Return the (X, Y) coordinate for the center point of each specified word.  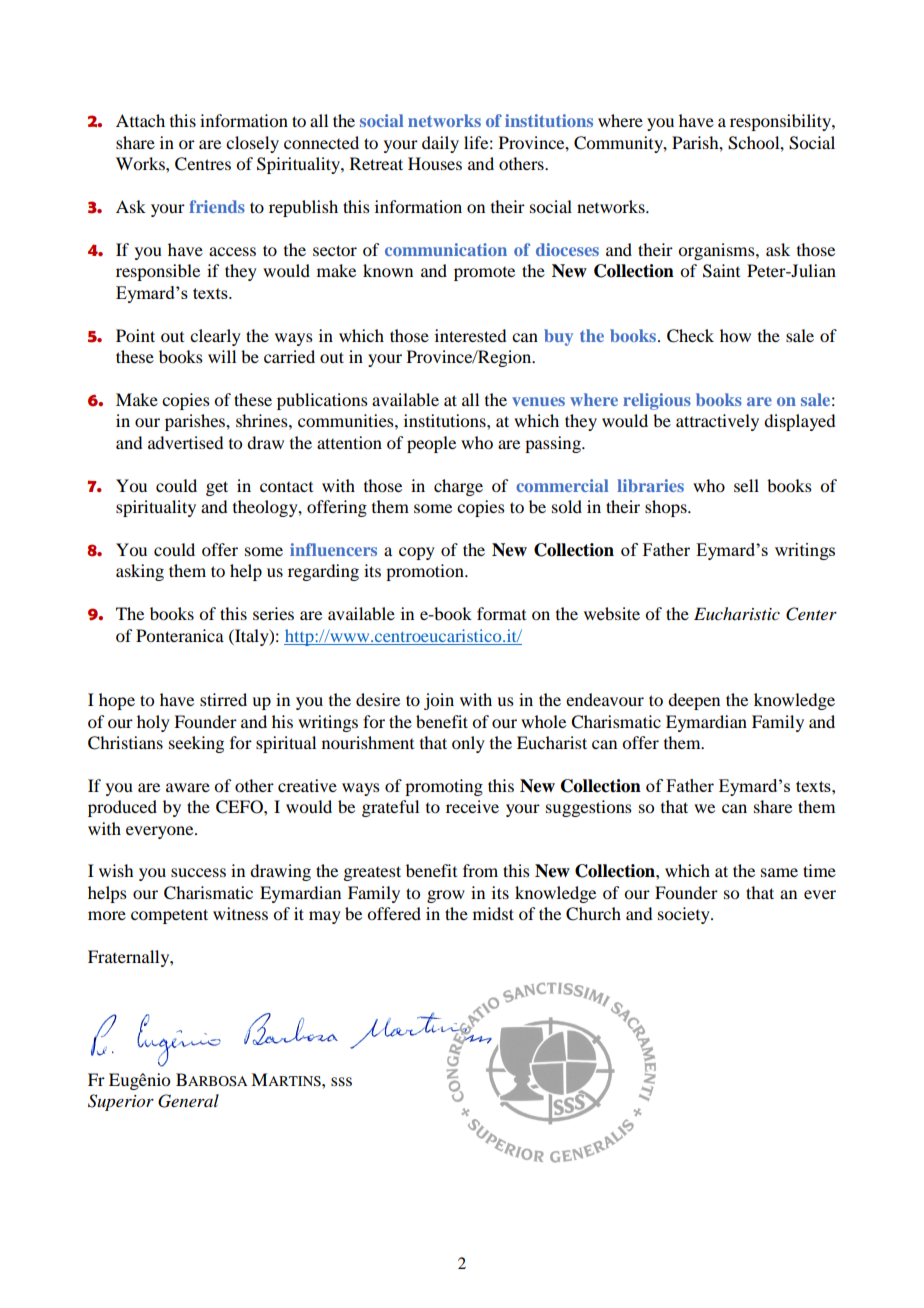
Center (811, 614)
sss (341, 1081)
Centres (203, 164)
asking (140, 572)
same (779, 872)
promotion (426, 572)
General (188, 1101)
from (480, 870)
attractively (717, 422)
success (198, 872)
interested (470, 335)
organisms (717, 251)
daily (440, 144)
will (222, 356)
